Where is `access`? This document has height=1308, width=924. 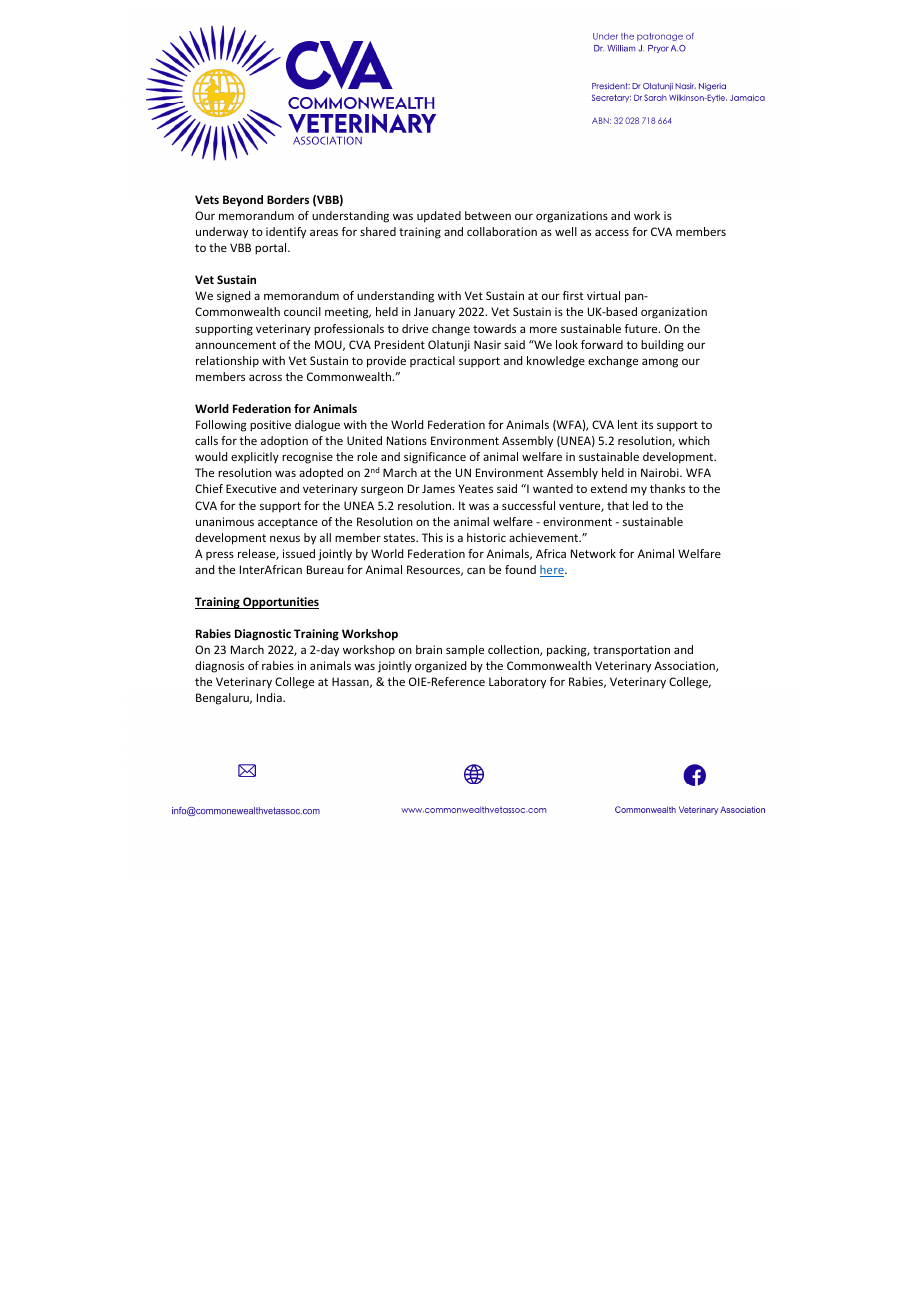 access is located at coordinates (612, 232).
